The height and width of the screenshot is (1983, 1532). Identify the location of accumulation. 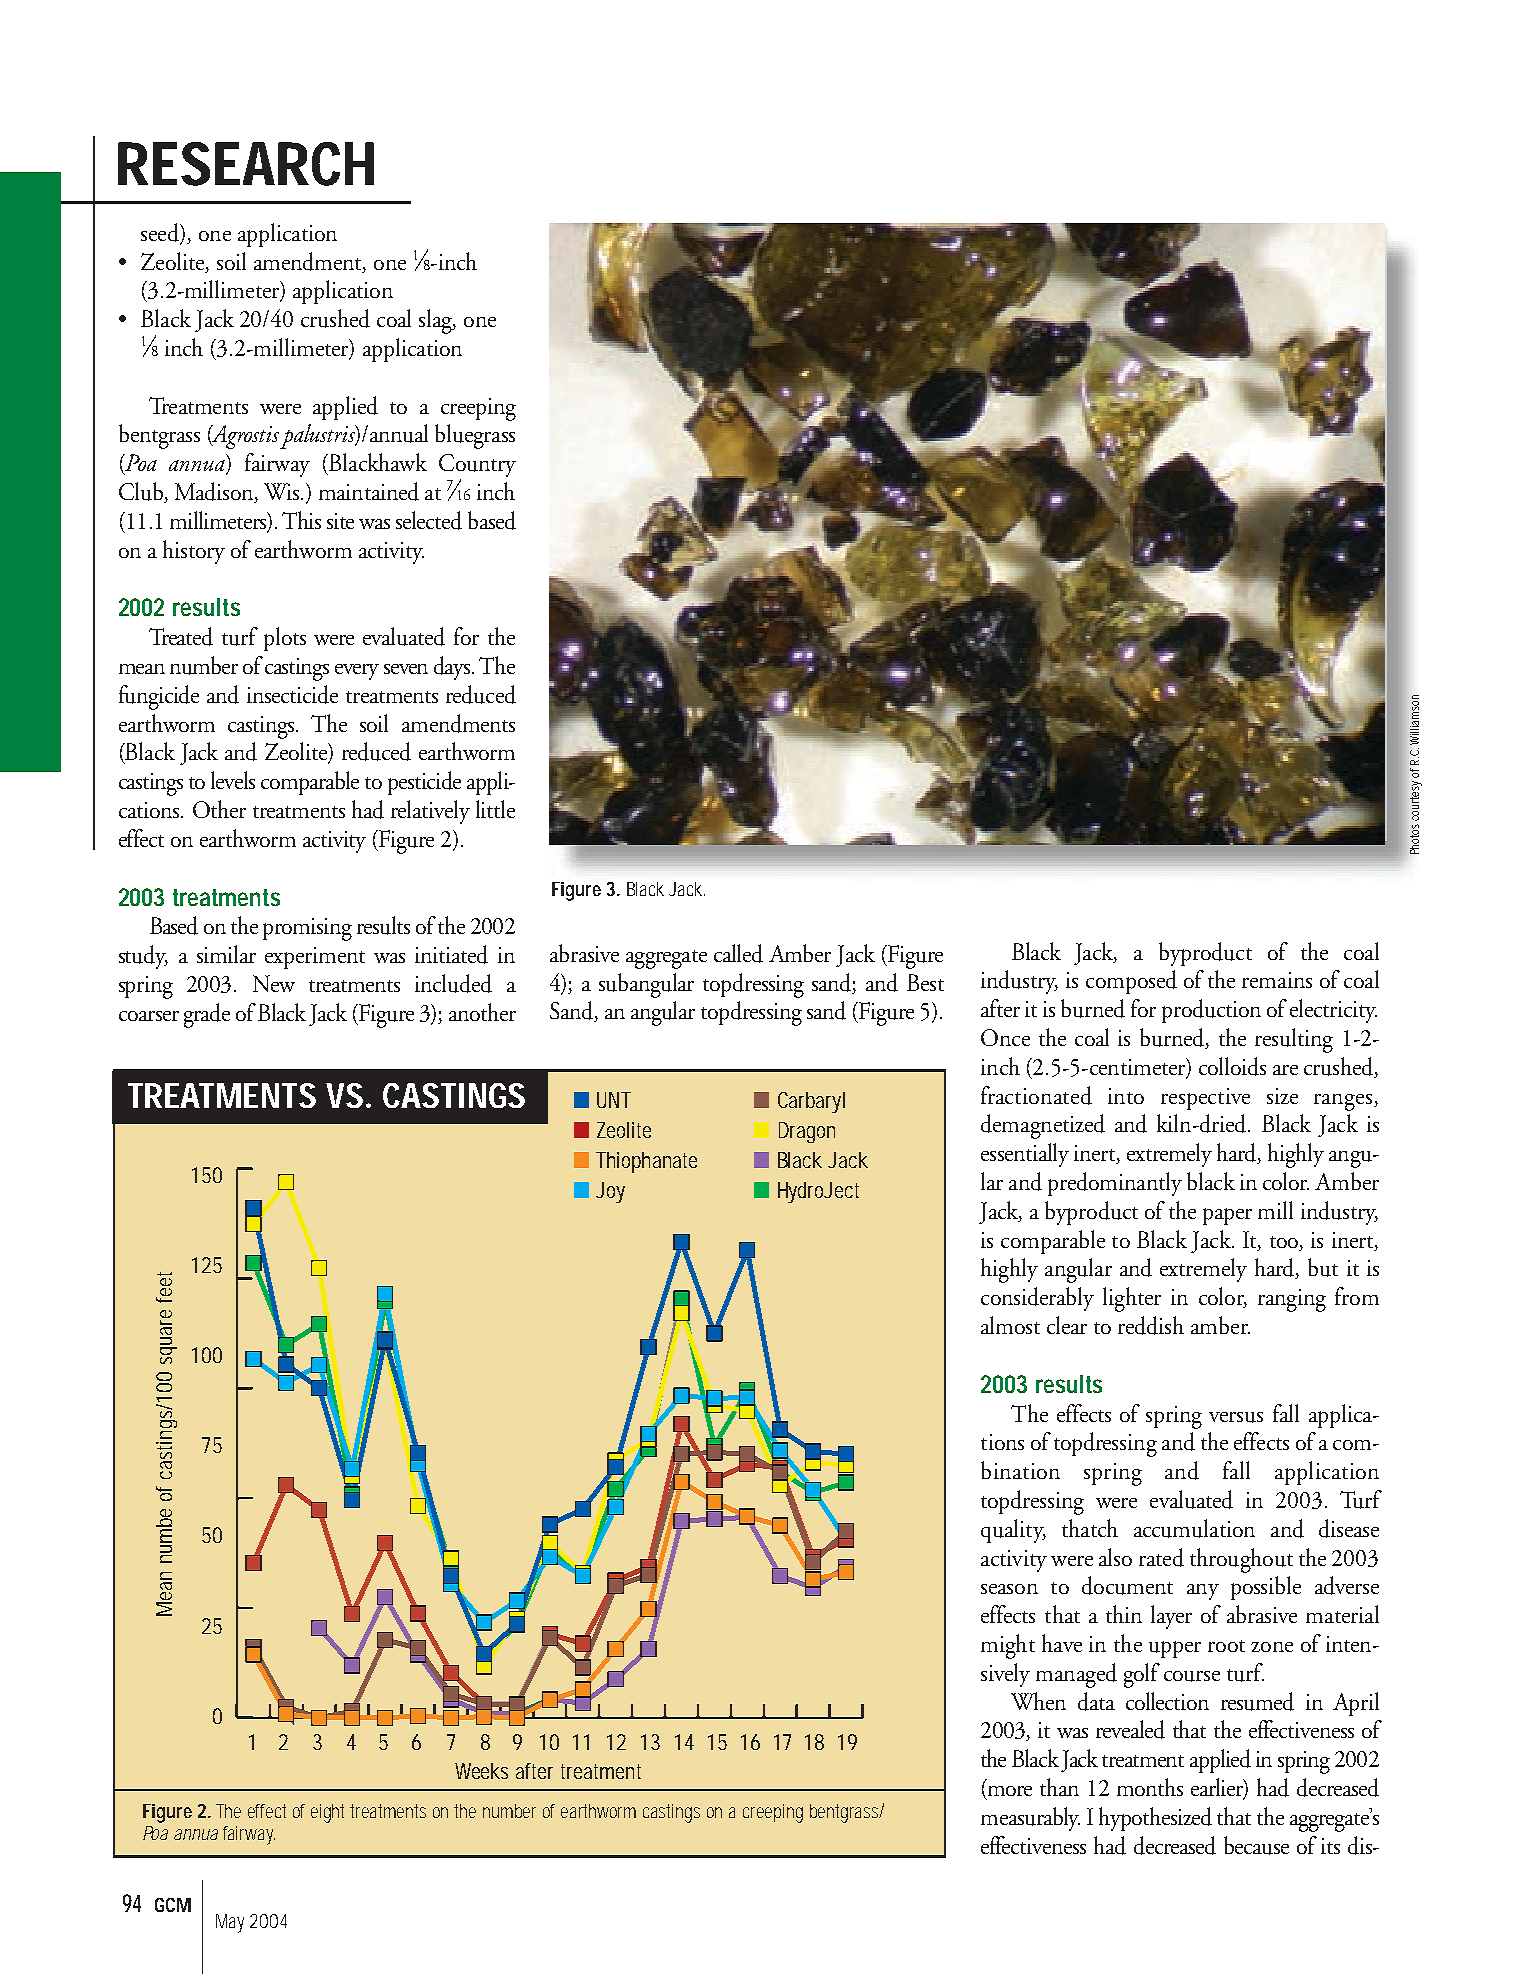
(1194, 1528).
